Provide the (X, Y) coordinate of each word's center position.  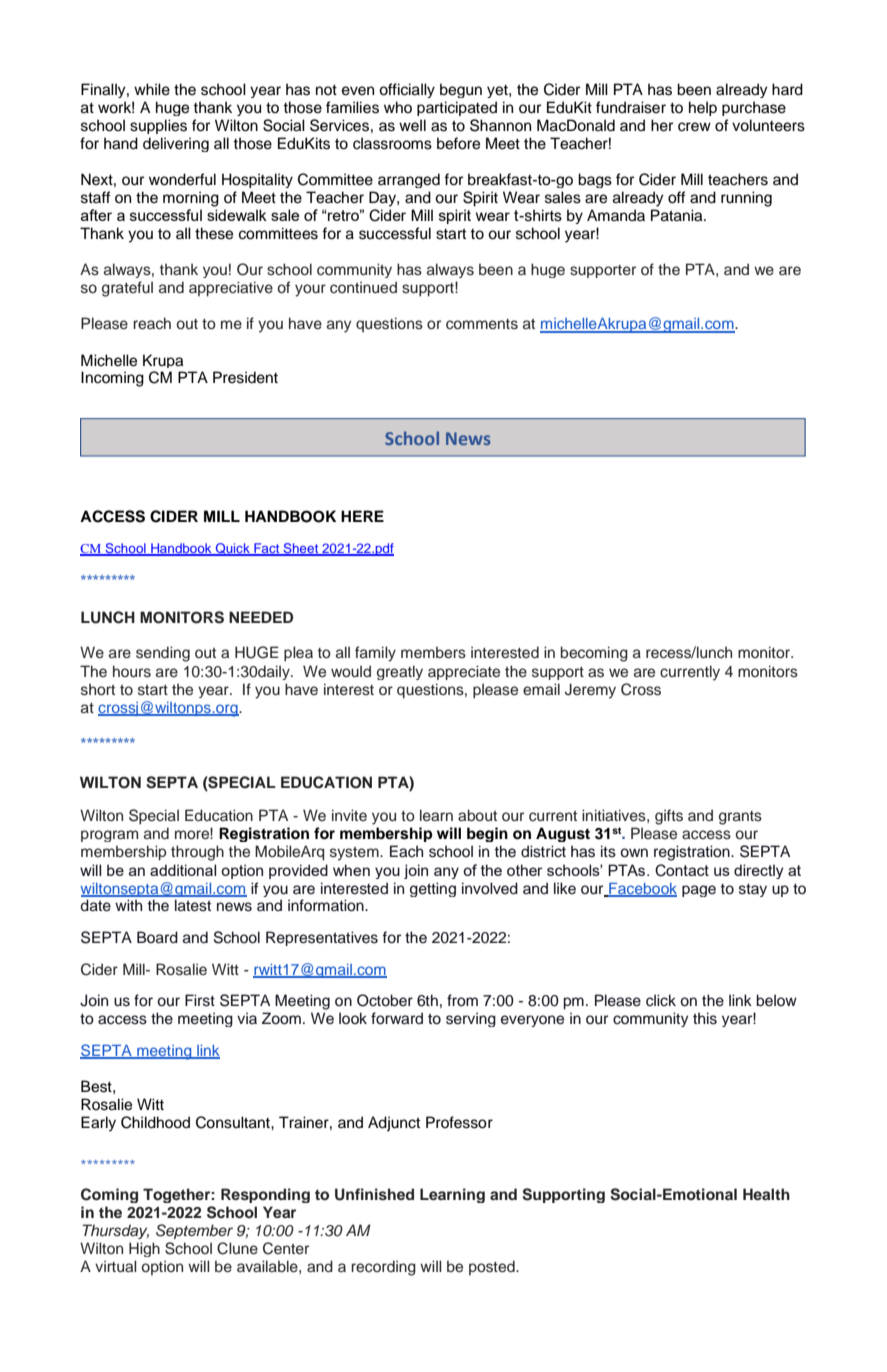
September (194, 1231)
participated (457, 108)
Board (157, 937)
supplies (158, 126)
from (462, 1000)
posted (493, 1267)
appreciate (464, 672)
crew (694, 127)
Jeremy (590, 691)
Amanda (616, 215)
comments (482, 324)
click (661, 1000)
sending (163, 654)
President (245, 377)
